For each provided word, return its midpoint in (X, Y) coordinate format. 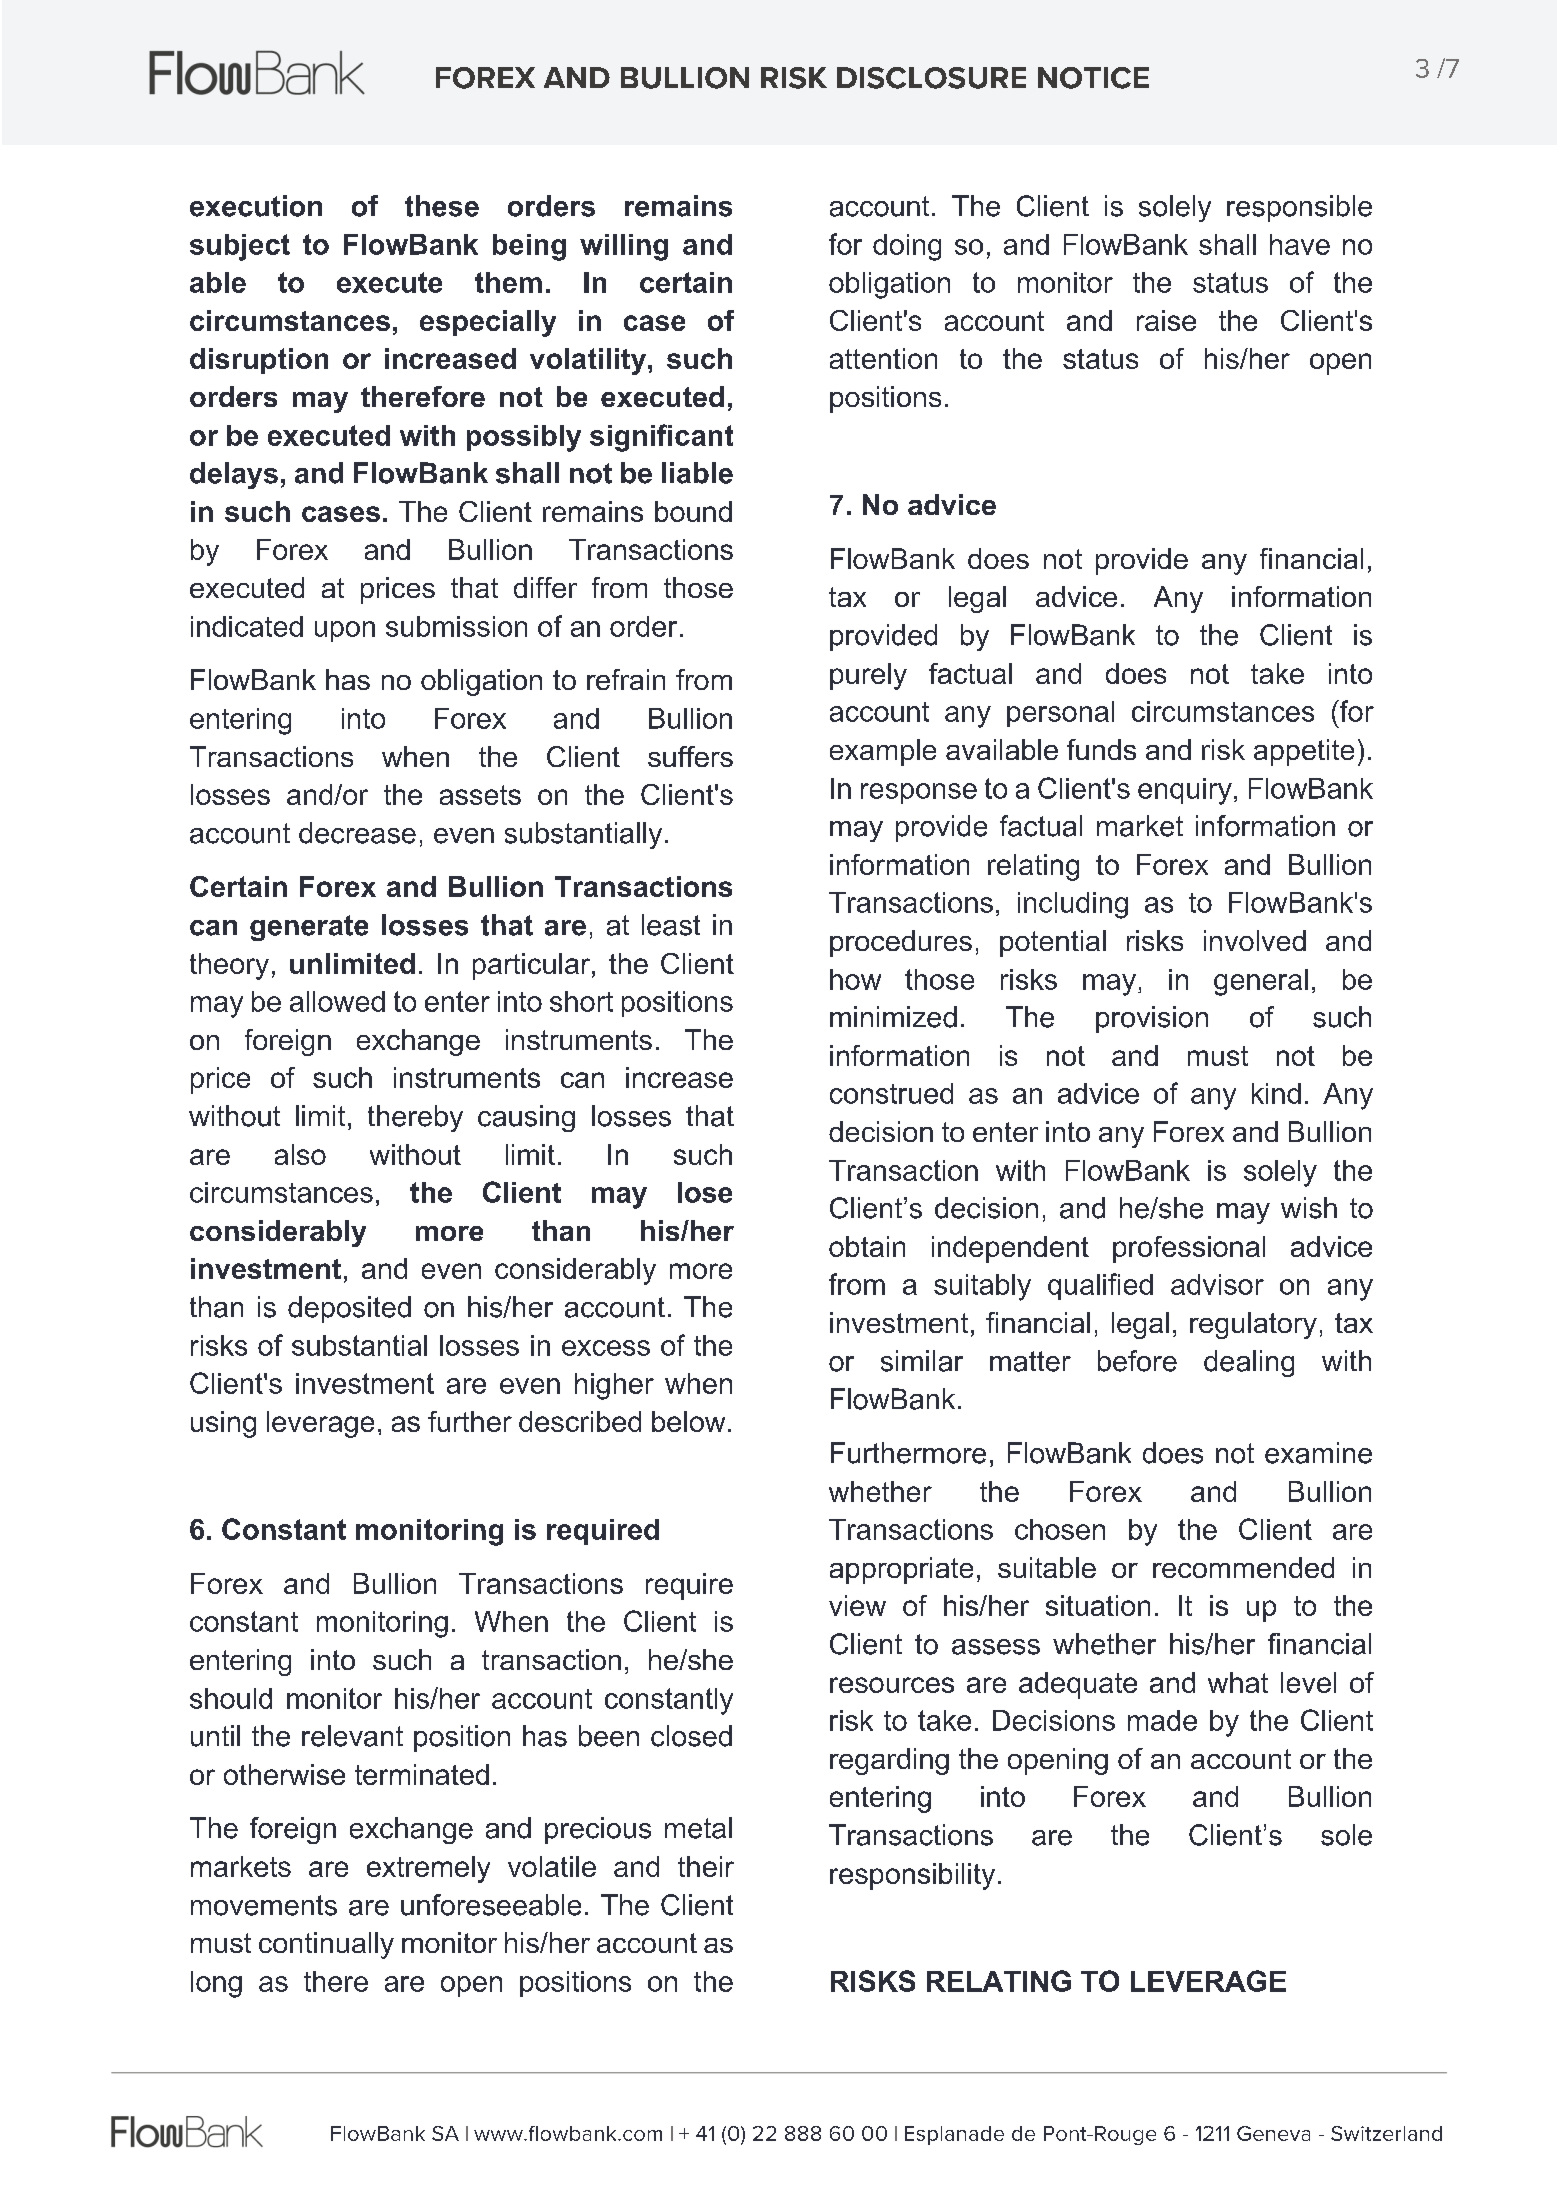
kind (1276, 1093)
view (857, 1605)
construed (891, 1093)
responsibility (912, 1876)
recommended (1243, 1567)
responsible (1299, 208)
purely (868, 676)
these (442, 206)
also (300, 1154)
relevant (352, 1736)
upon (345, 631)
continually (326, 1945)
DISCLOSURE (931, 78)
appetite (1304, 752)
